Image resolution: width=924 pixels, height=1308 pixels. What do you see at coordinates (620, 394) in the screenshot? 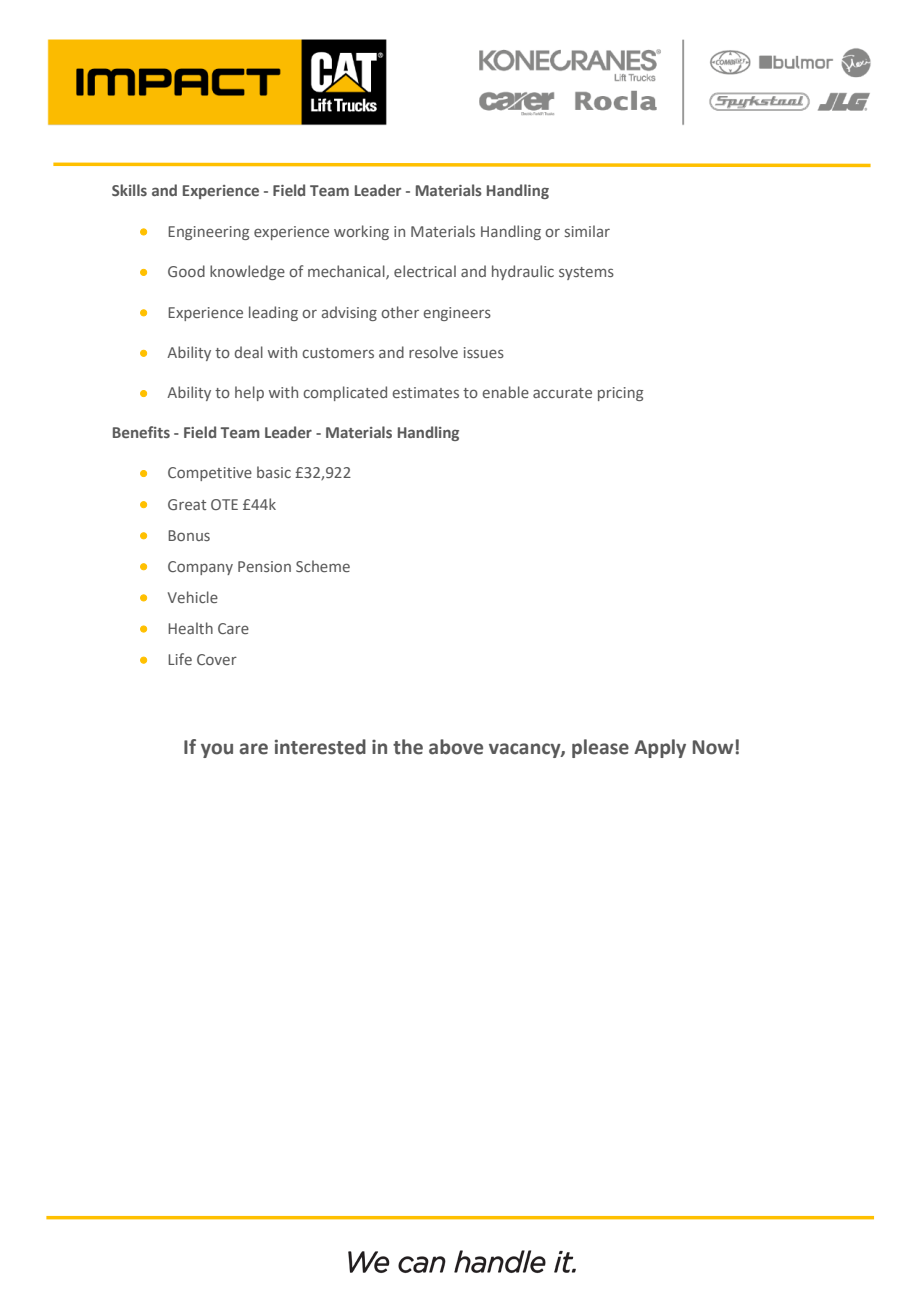
I see `pricing` at bounding box center [620, 394].
